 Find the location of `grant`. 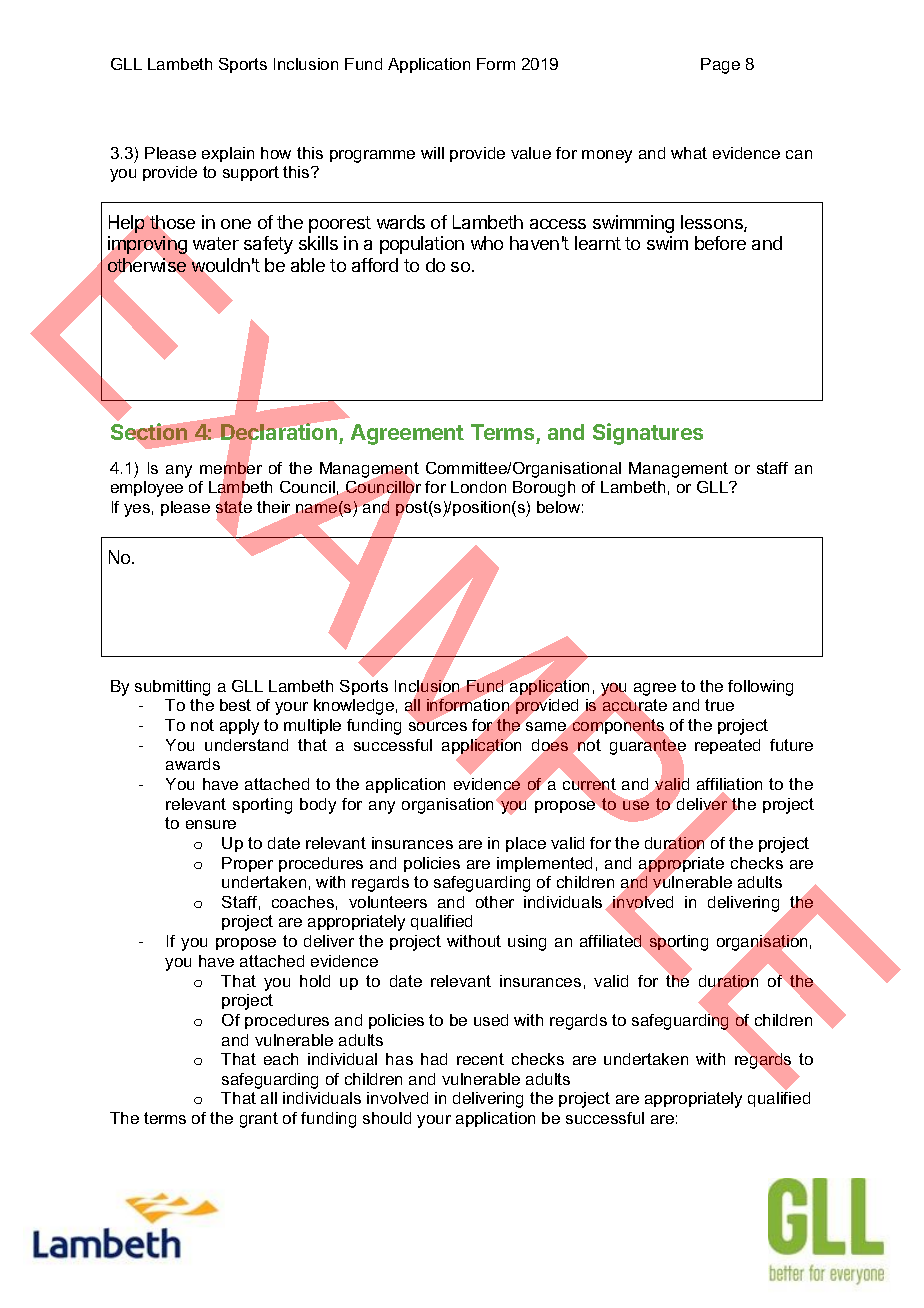

grant is located at coordinates (259, 1120).
